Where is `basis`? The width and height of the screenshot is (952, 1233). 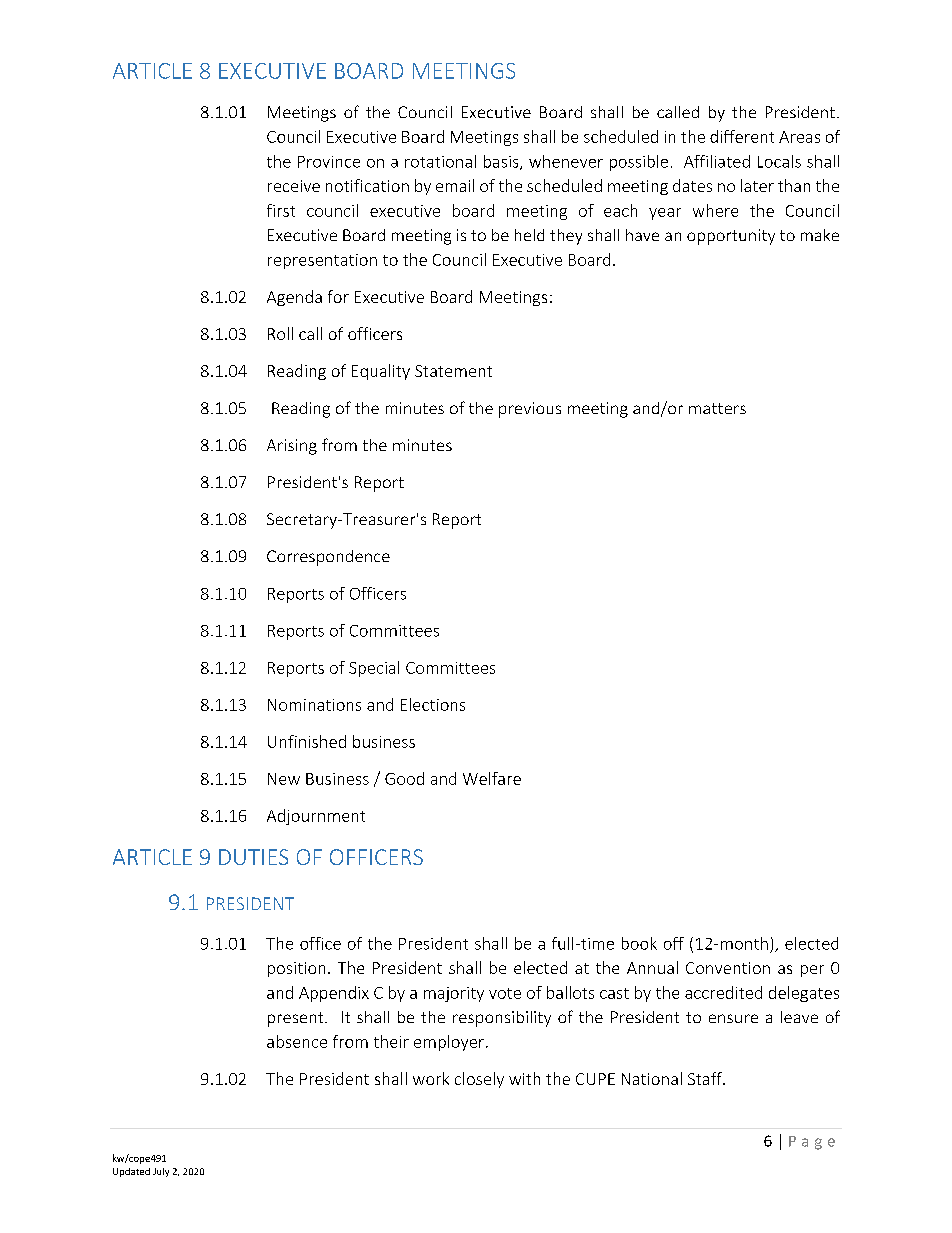 basis is located at coordinates (502, 162).
